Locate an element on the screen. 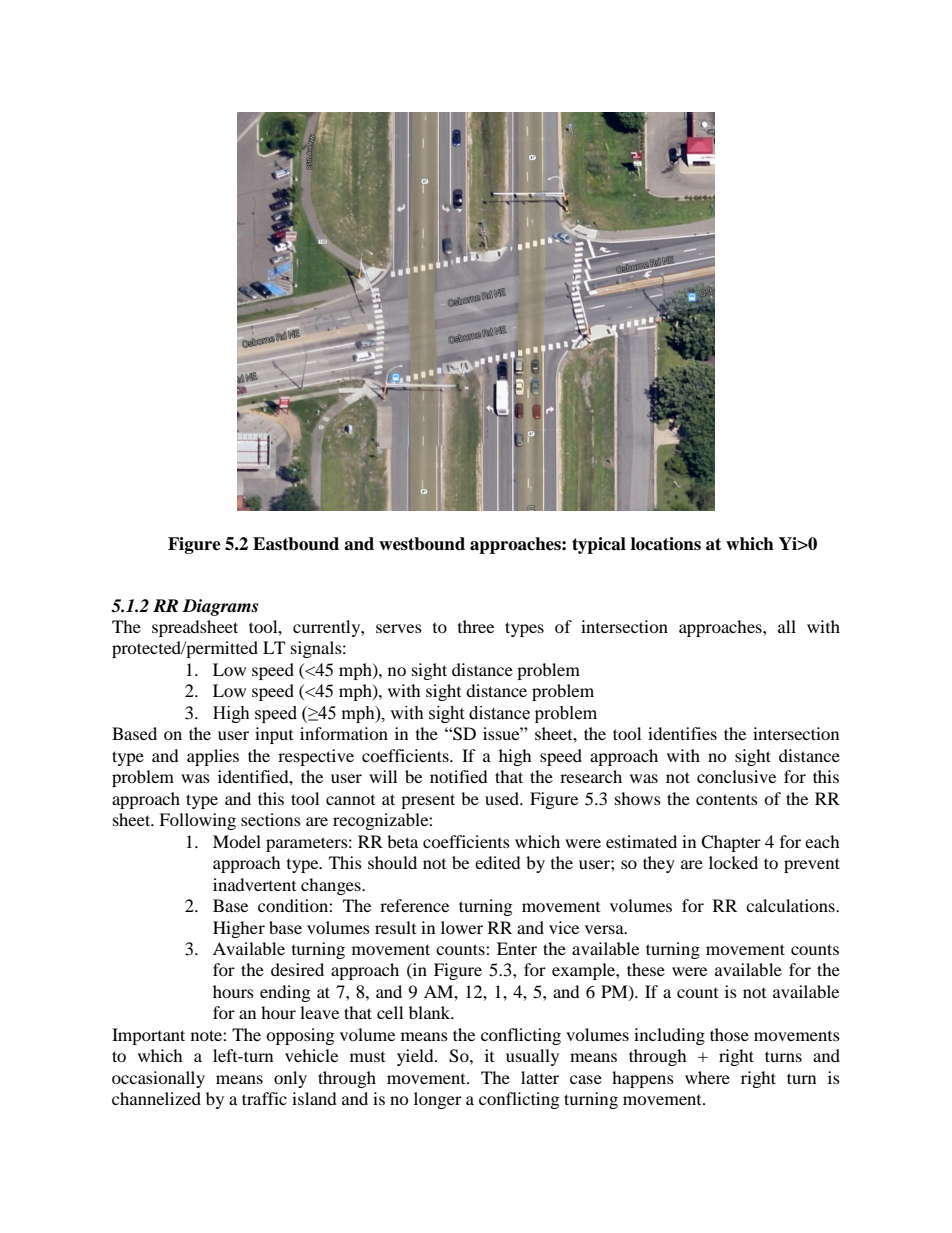 The image size is (952, 1233). Diagrams is located at coordinates (220, 607).
